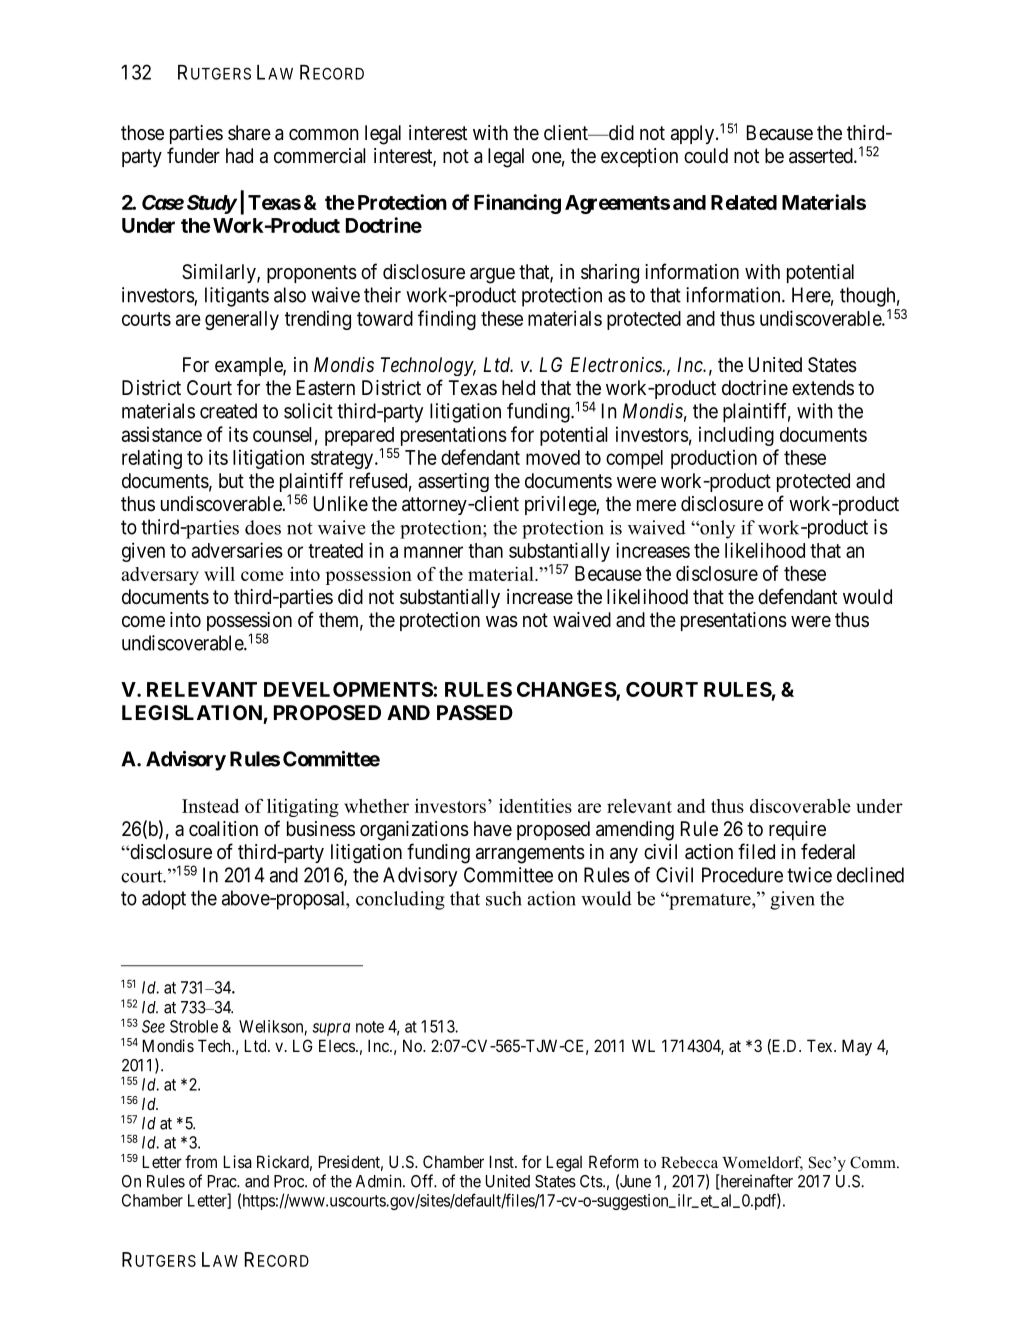 The height and width of the screenshot is (1331, 1028). What do you see at coordinates (797, 830) in the screenshot?
I see `require` at bounding box center [797, 830].
